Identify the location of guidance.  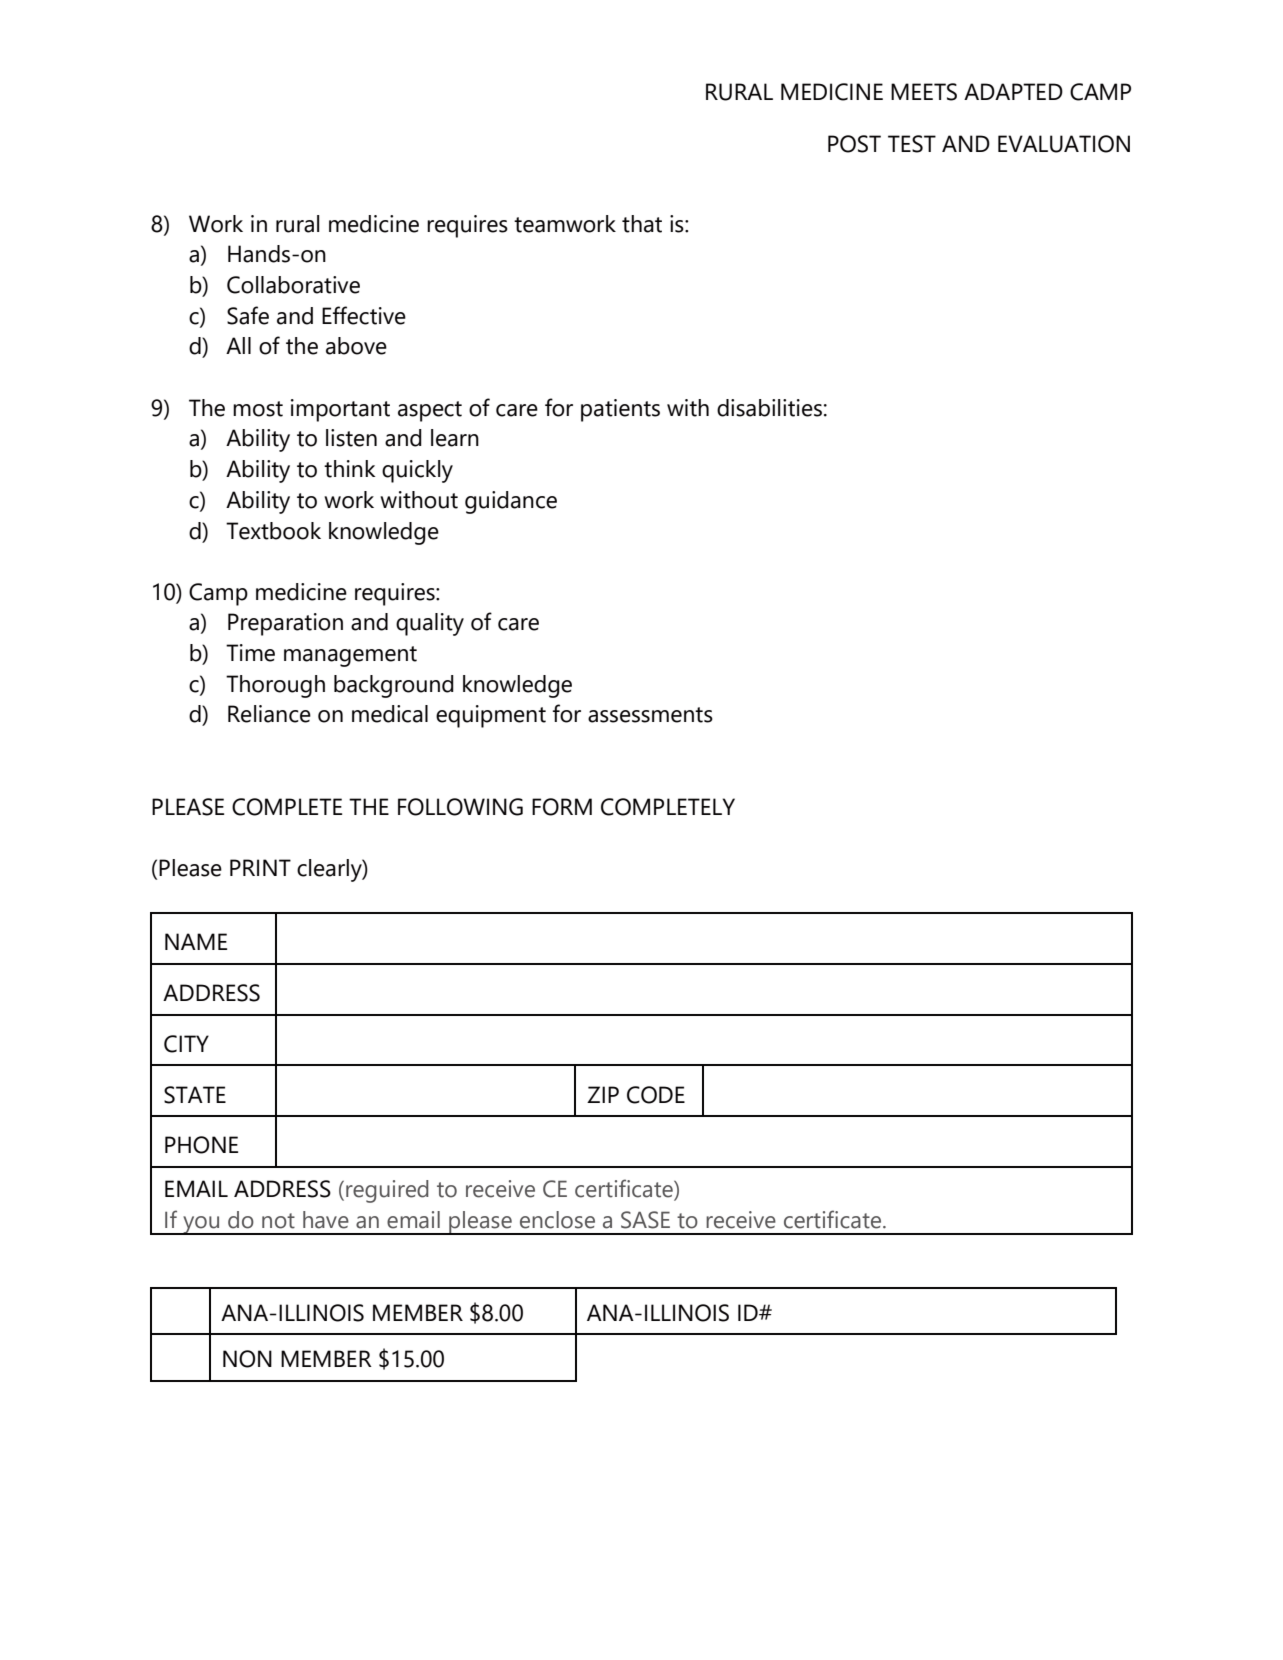
(511, 502).
